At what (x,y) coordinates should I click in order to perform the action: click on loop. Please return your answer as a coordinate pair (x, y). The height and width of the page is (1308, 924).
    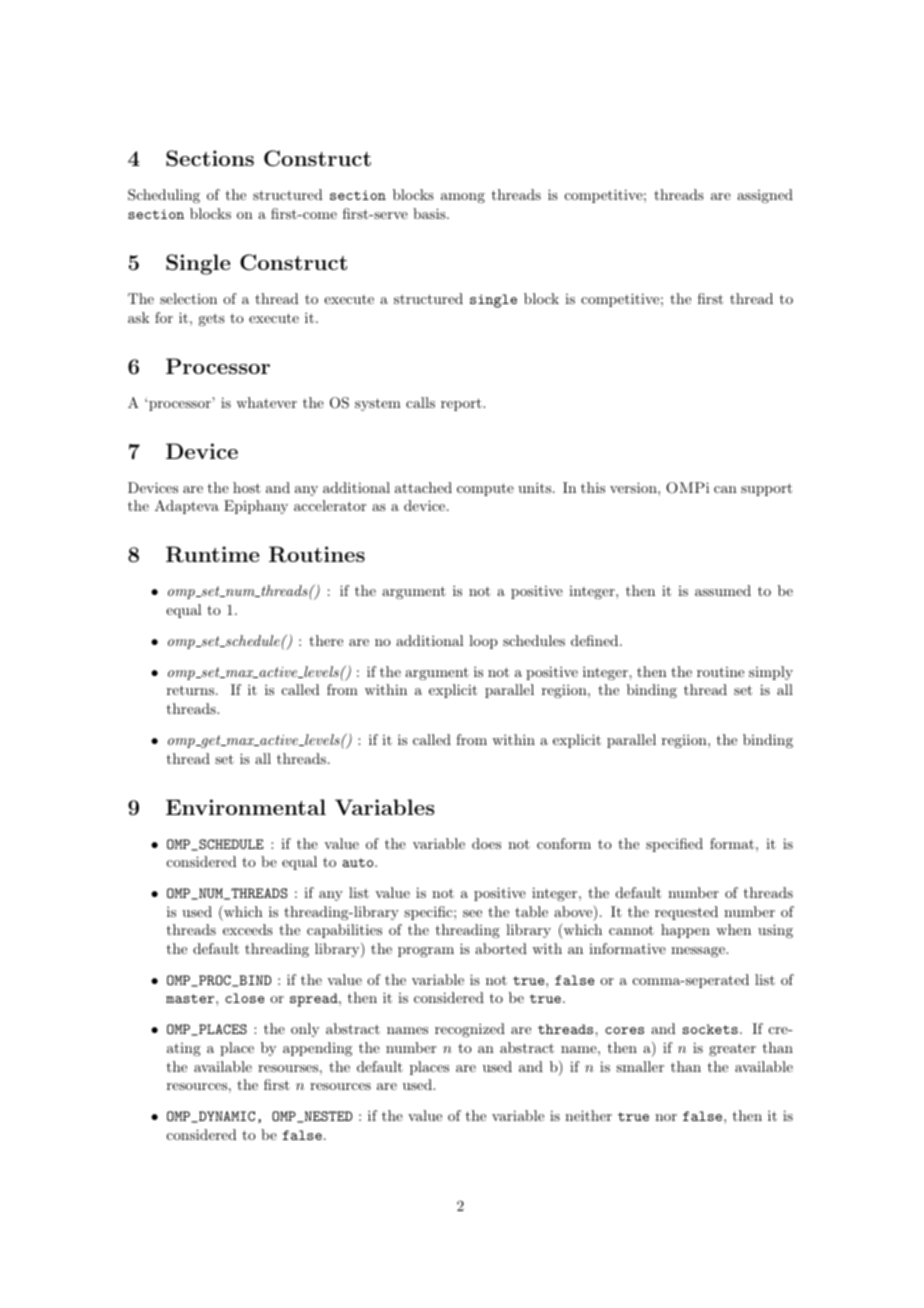
    Looking at the image, I should click on (483, 642).
